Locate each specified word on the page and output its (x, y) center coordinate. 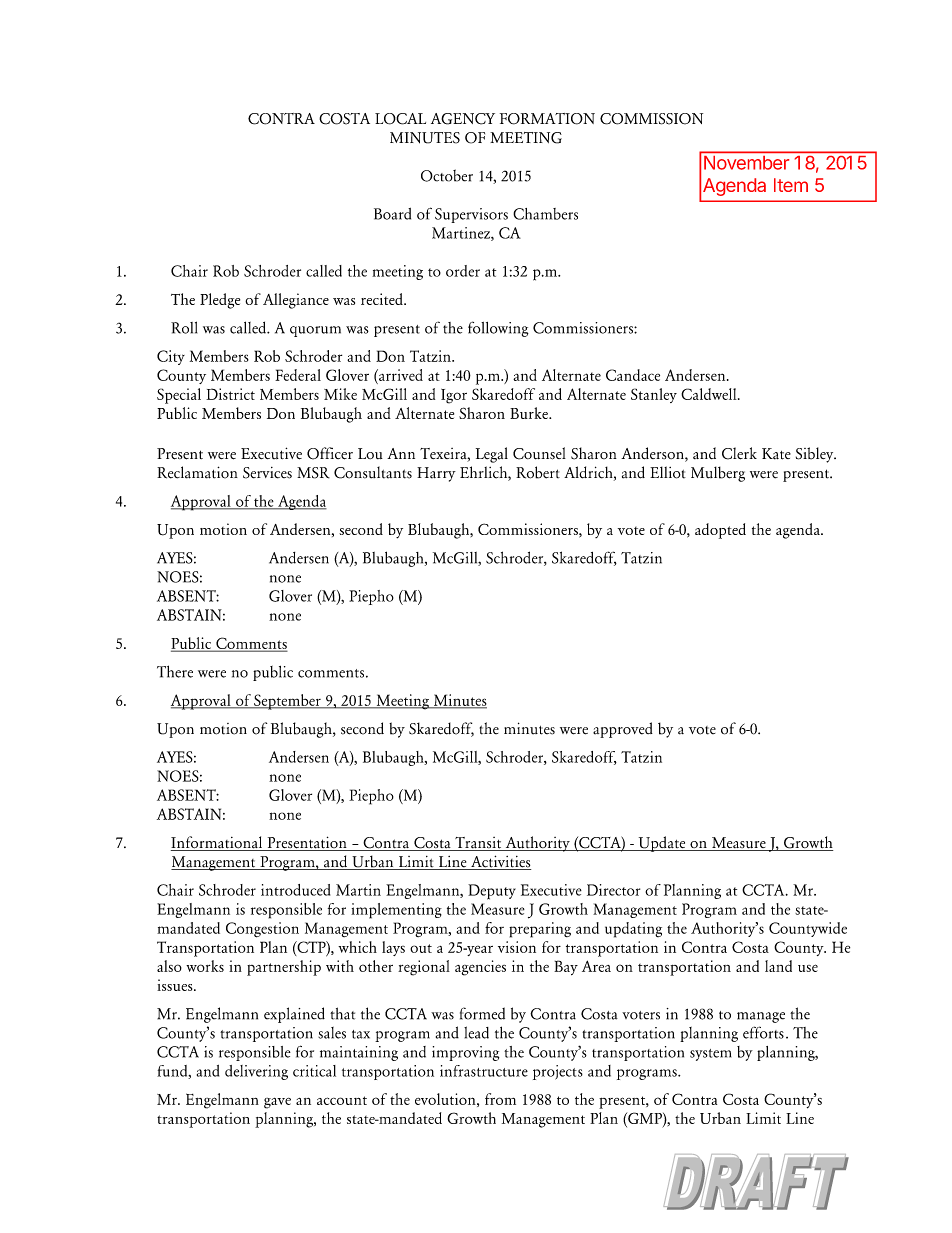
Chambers (545, 214)
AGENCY (463, 119)
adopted (720, 531)
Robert (538, 472)
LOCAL (400, 119)
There (175, 671)
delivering (256, 1072)
